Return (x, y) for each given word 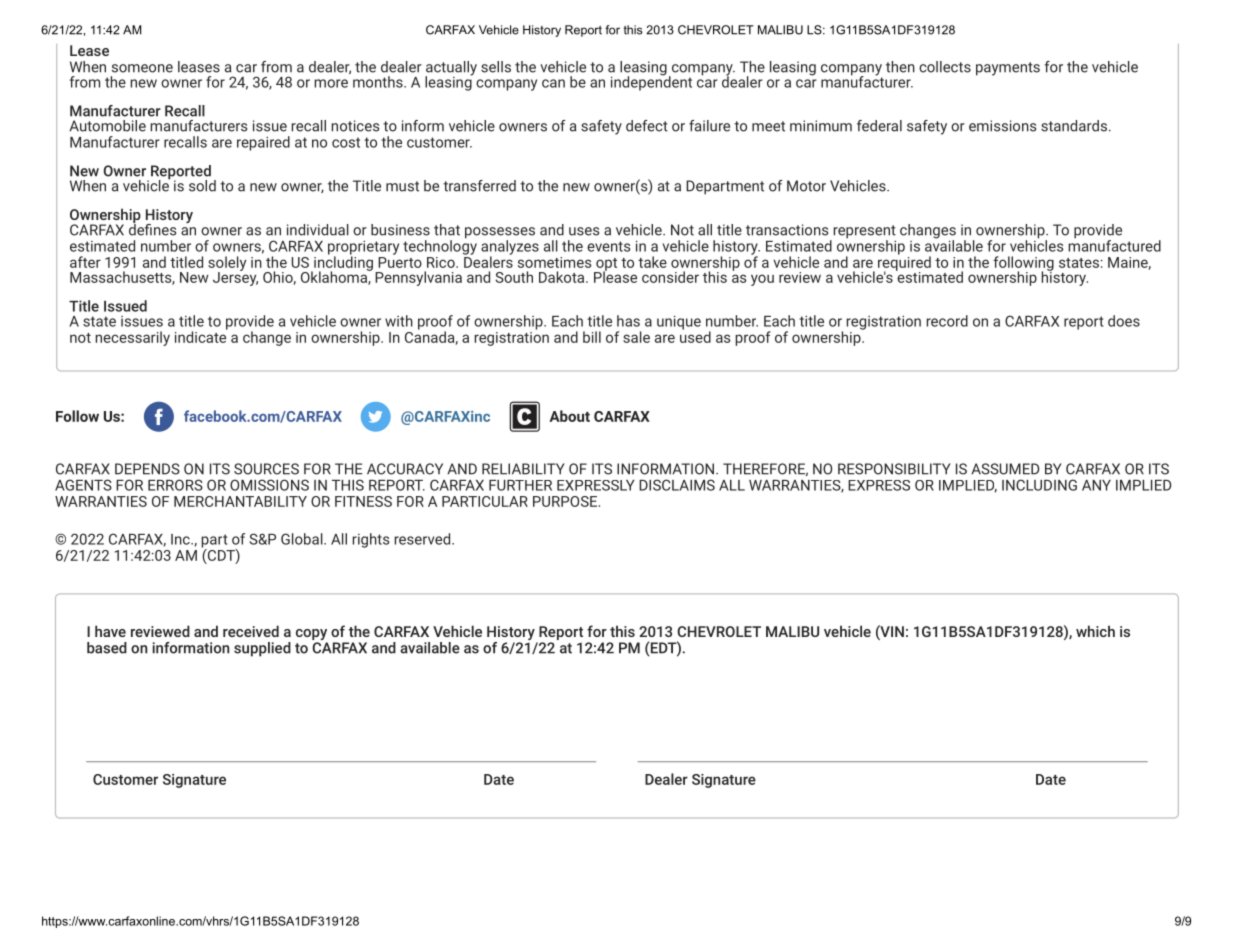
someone (142, 68)
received (251, 631)
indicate (201, 336)
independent (651, 82)
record (947, 321)
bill (592, 337)
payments (1008, 69)
